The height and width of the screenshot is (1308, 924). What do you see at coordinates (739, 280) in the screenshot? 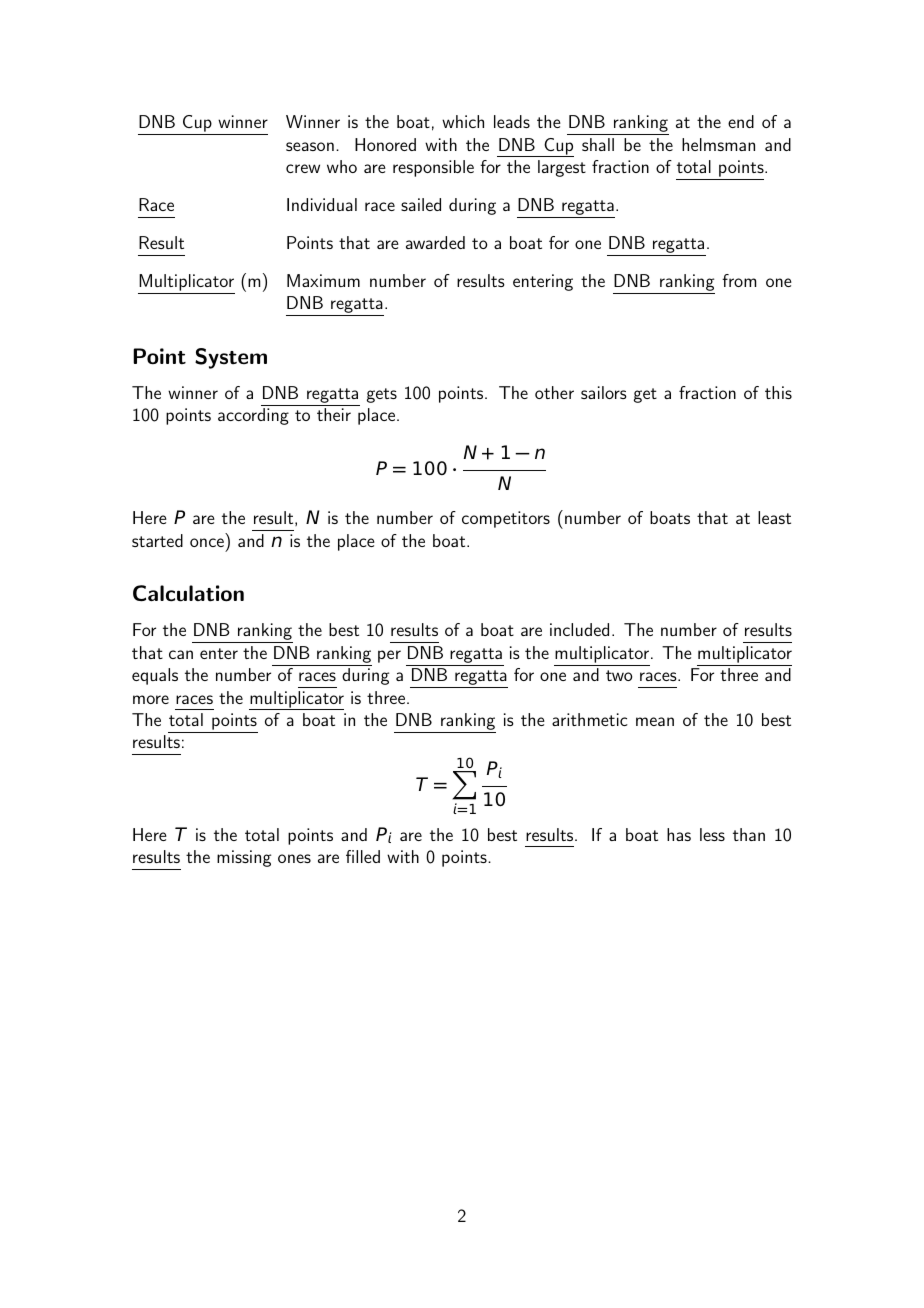
I see `from` at bounding box center [739, 280].
